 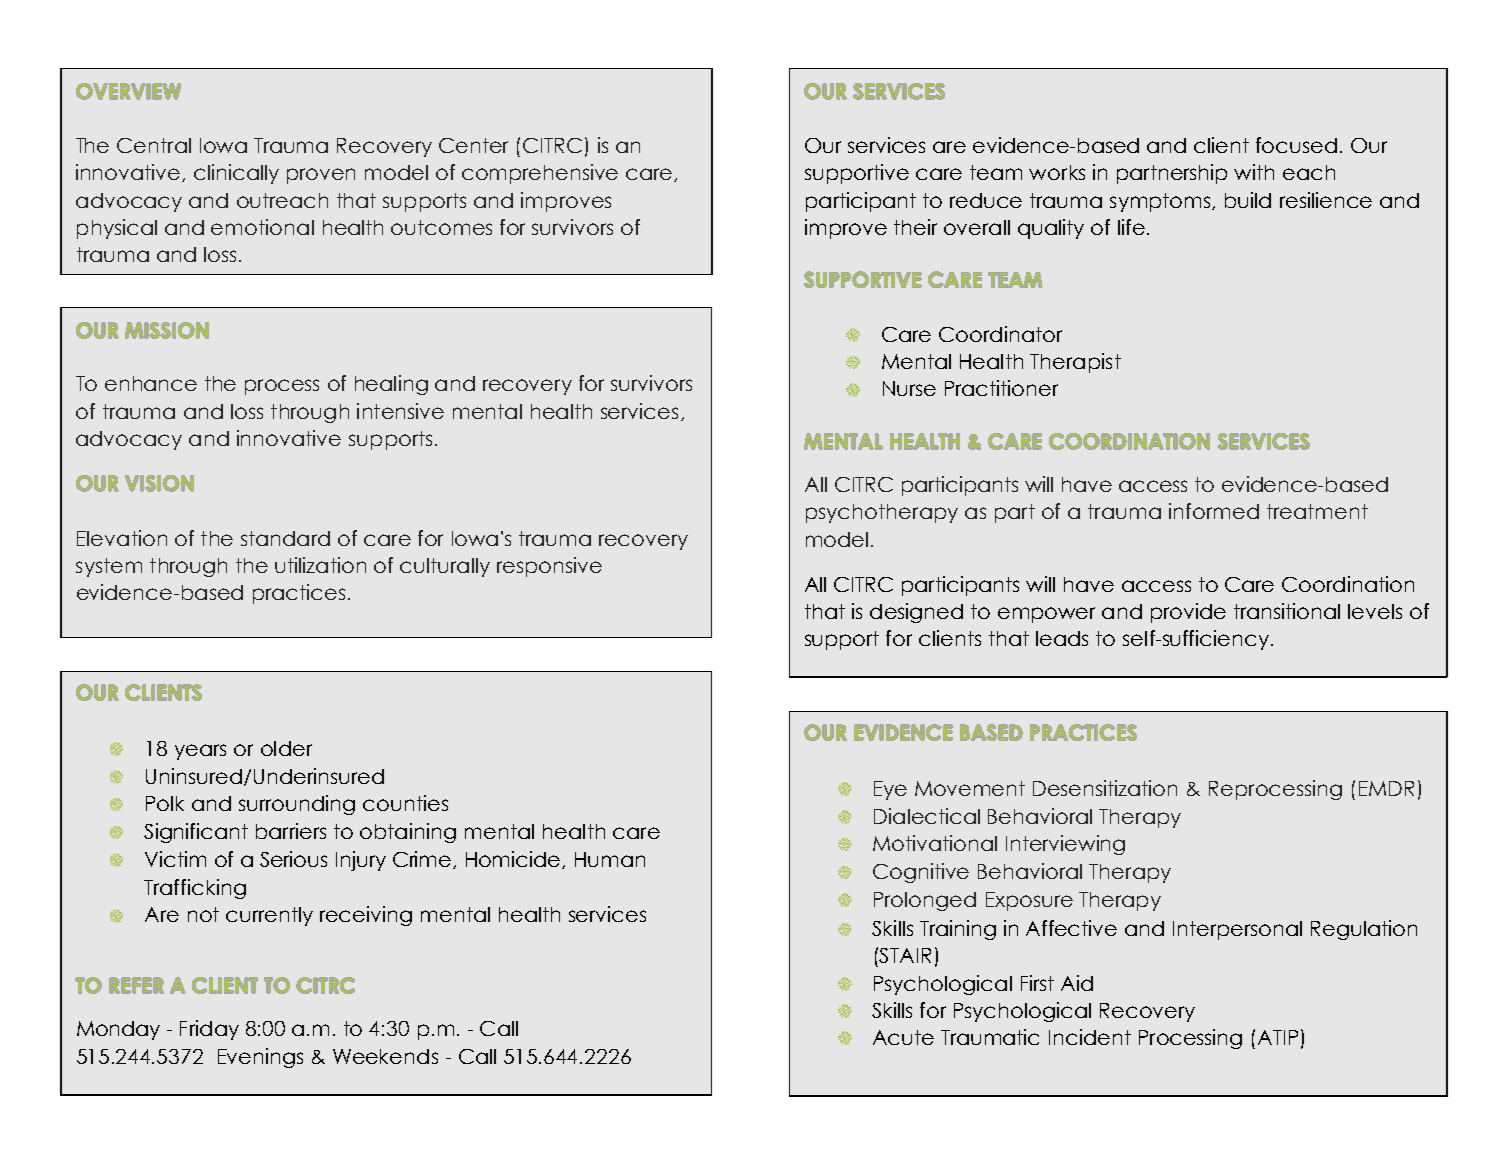 I want to click on with, so click(x=1254, y=172).
